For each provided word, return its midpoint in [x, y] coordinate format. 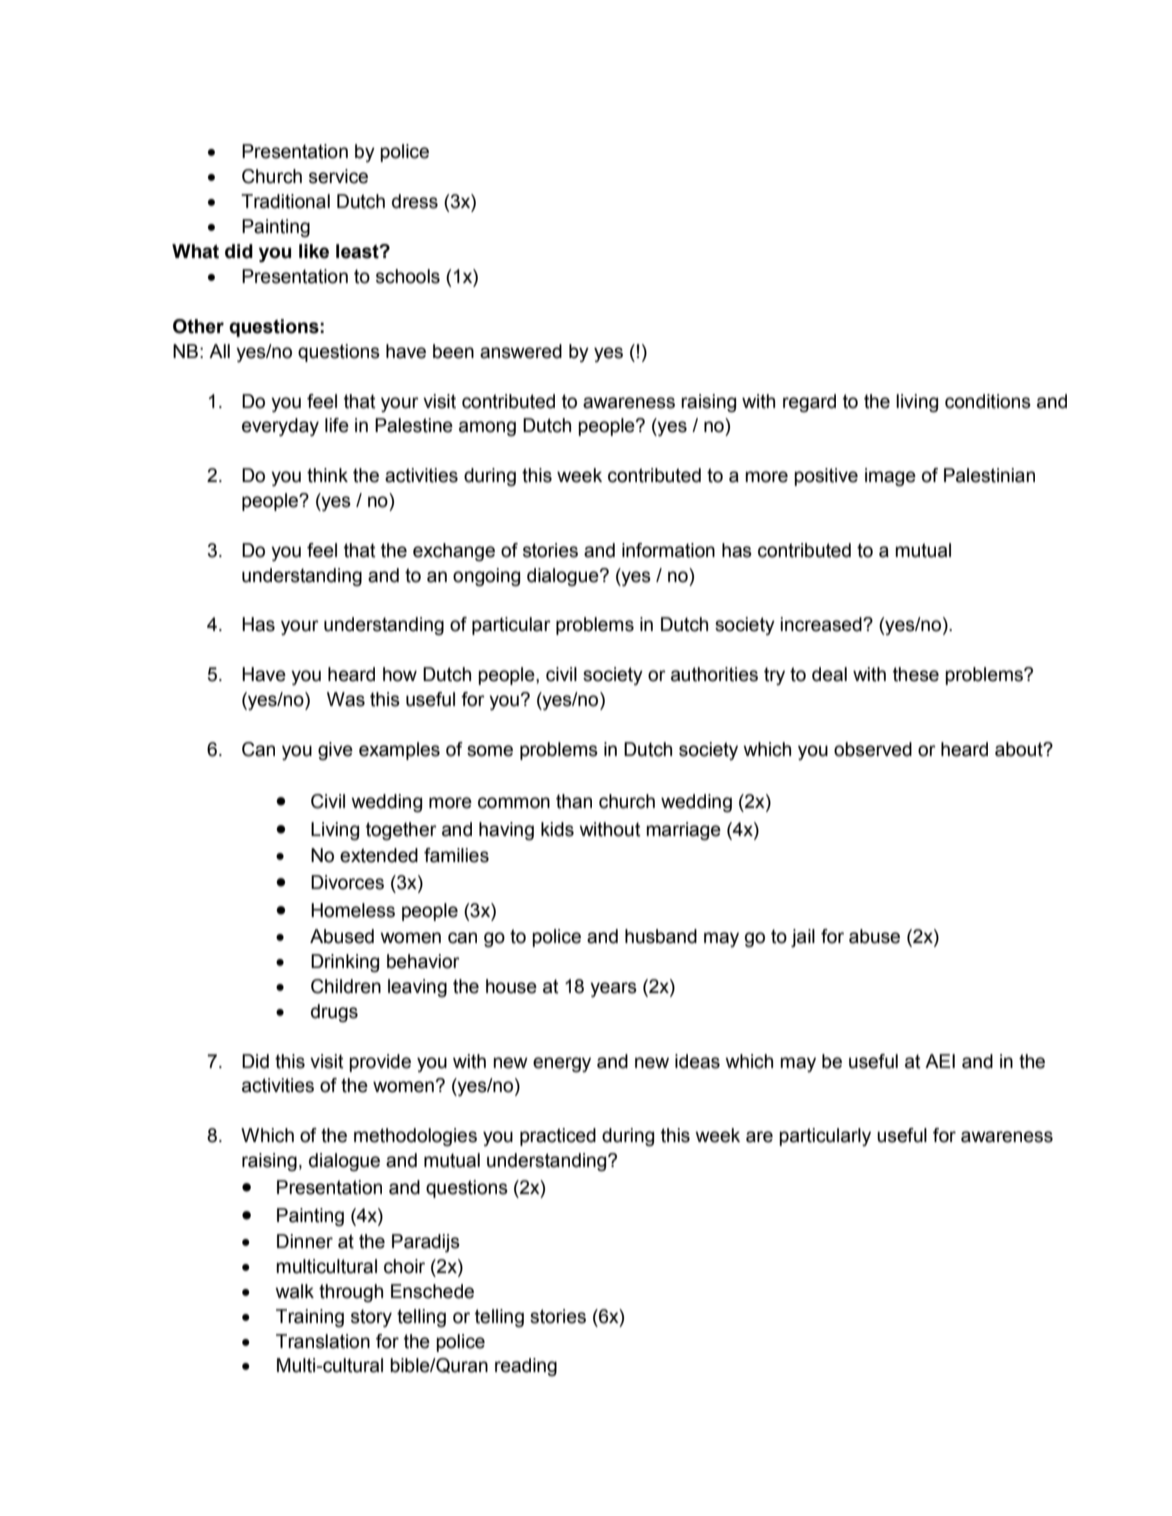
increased [822, 624]
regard [809, 403]
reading [526, 1367]
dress [415, 201]
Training [310, 1318]
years [613, 989]
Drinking [345, 963]
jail [803, 938]
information [668, 550]
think [327, 475]
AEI [940, 1061]
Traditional [285, 201]
